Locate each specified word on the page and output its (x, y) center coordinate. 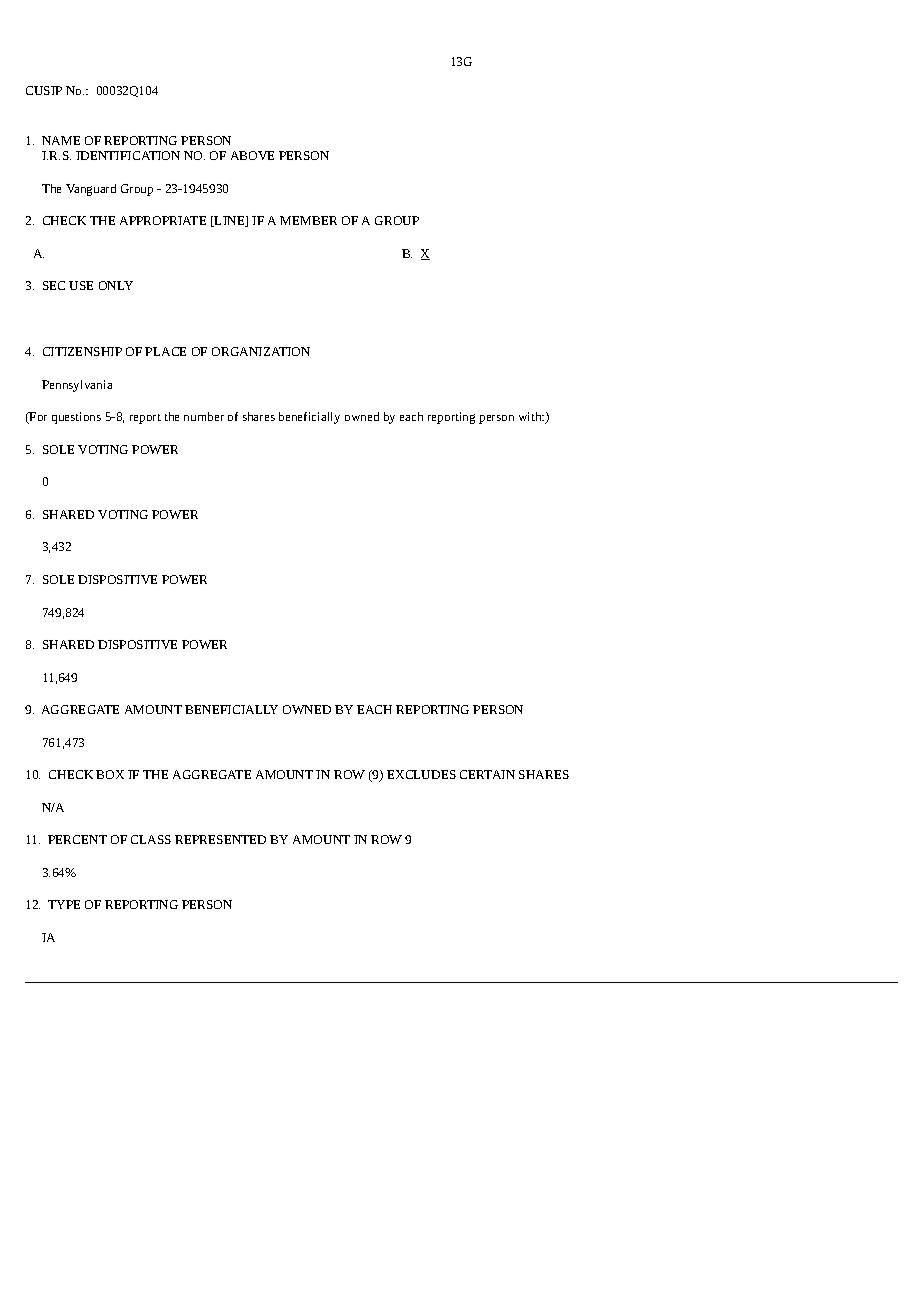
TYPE (64, 904)
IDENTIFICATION (128, 155)
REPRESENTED (220, 839)
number (204, 416)
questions (76, 418)
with (531, 416)
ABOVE (252, 155)
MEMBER (308, 220)
